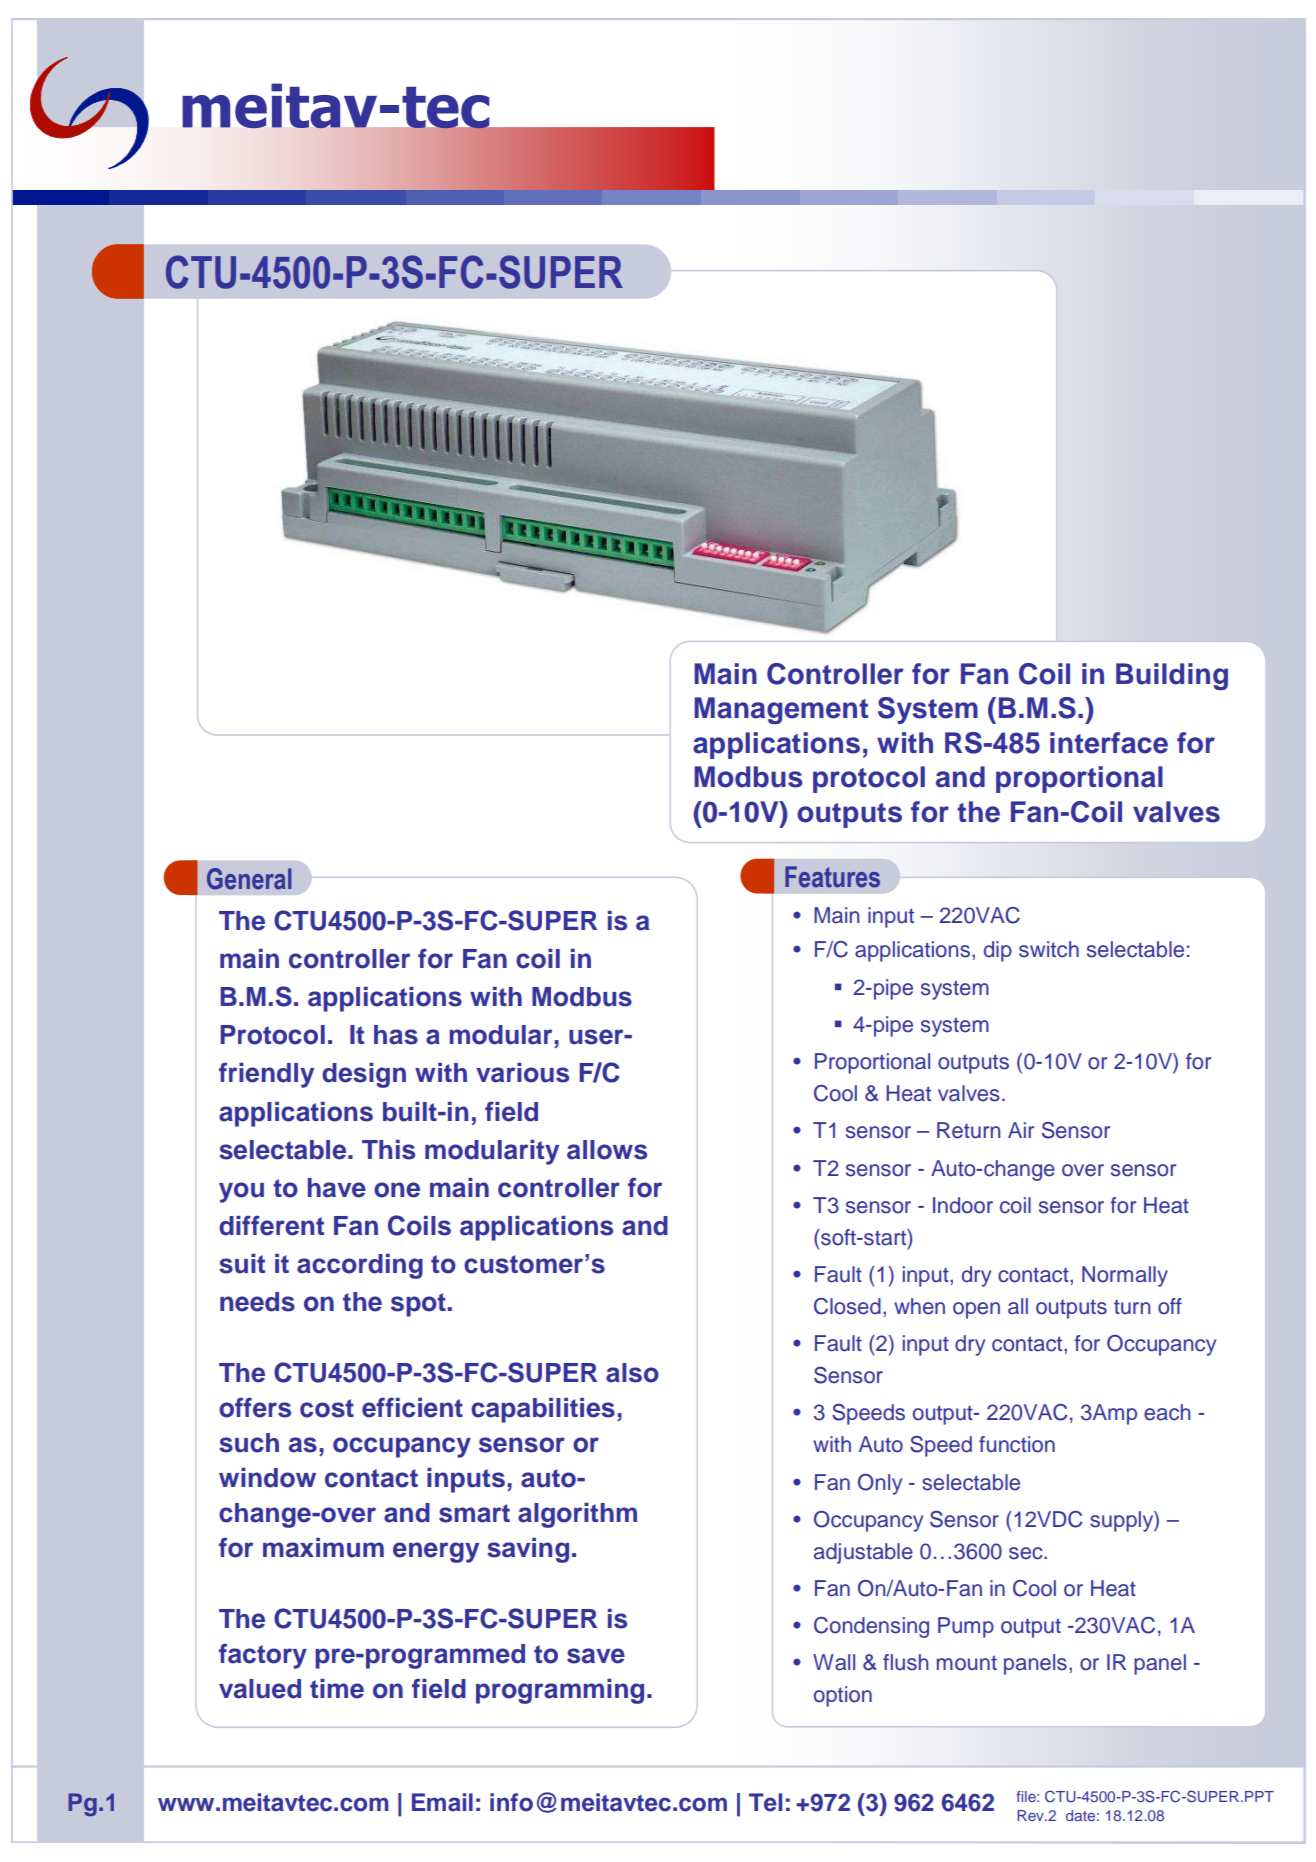  I want to click on Management, so click(781, 710).
